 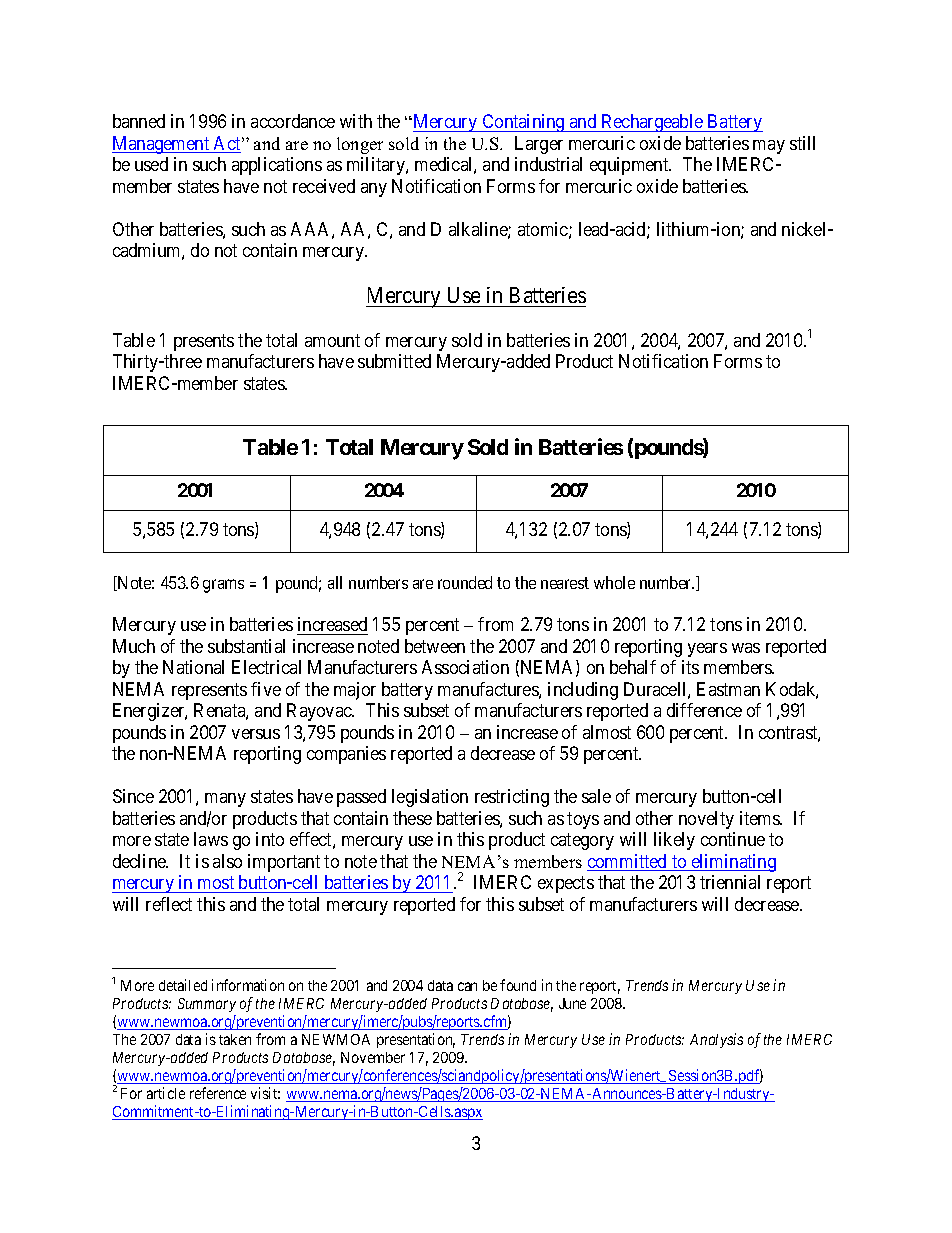 I want to click on amount, so click(x=332, y=340).
